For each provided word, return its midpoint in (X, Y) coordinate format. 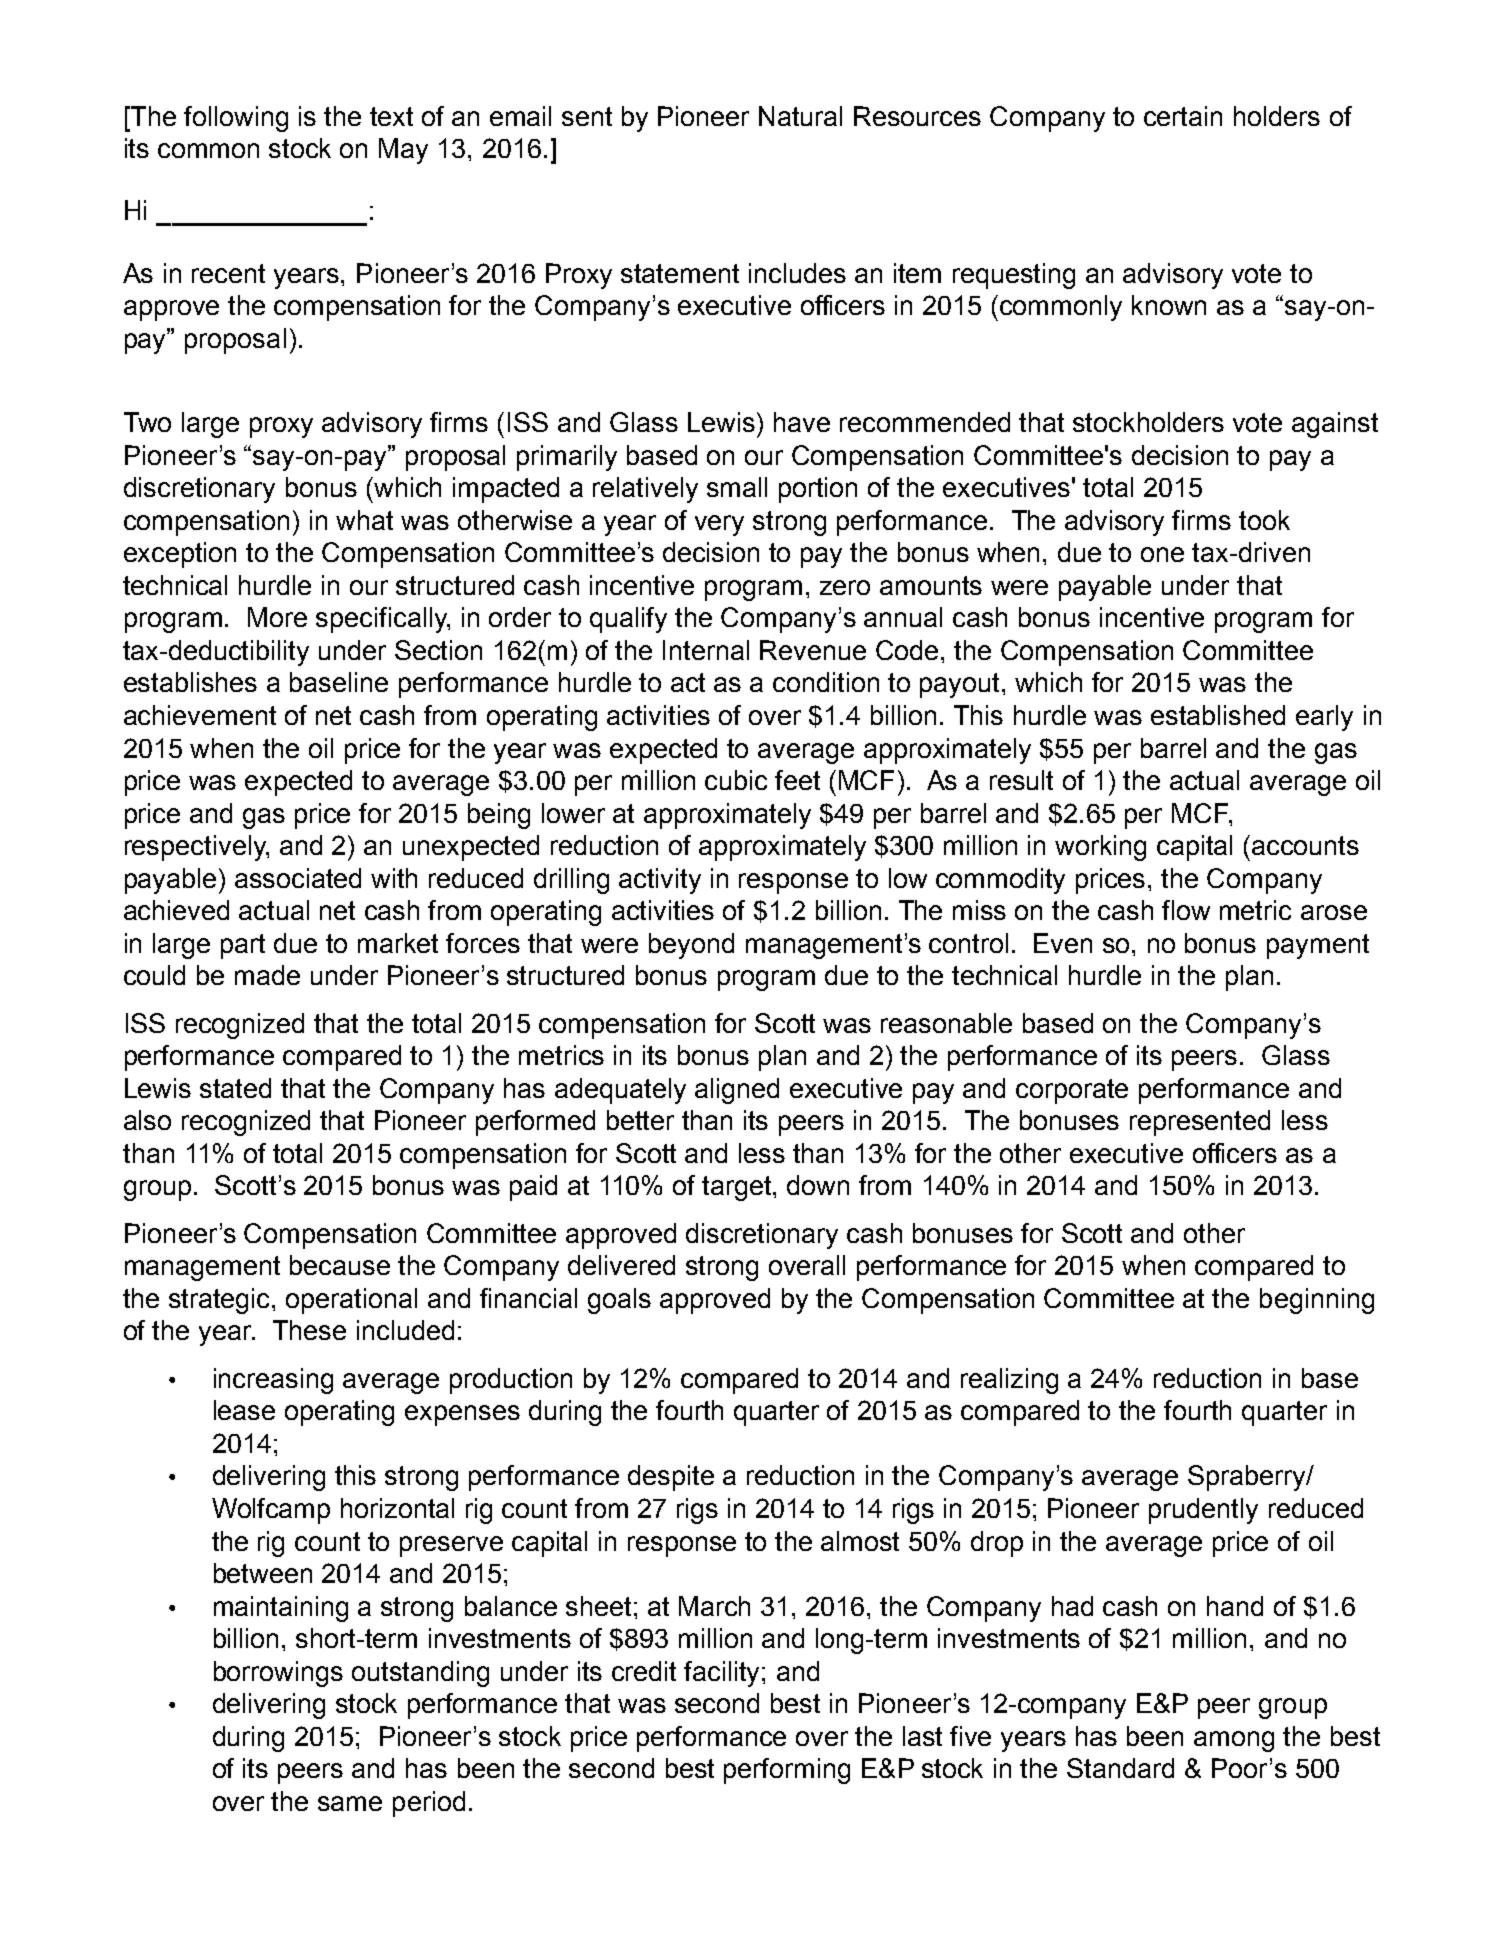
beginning (1317, 1301)
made (267, 975)
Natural (800, 116)
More (277, 617)
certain (1183, 116)
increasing (273, 1381)
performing (787, 1771)
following (236, 119)
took (1264, 520)
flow (1186, 910)
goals (619, 1301)
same (350, 1803)
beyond (691, 946)
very (719, 525)
